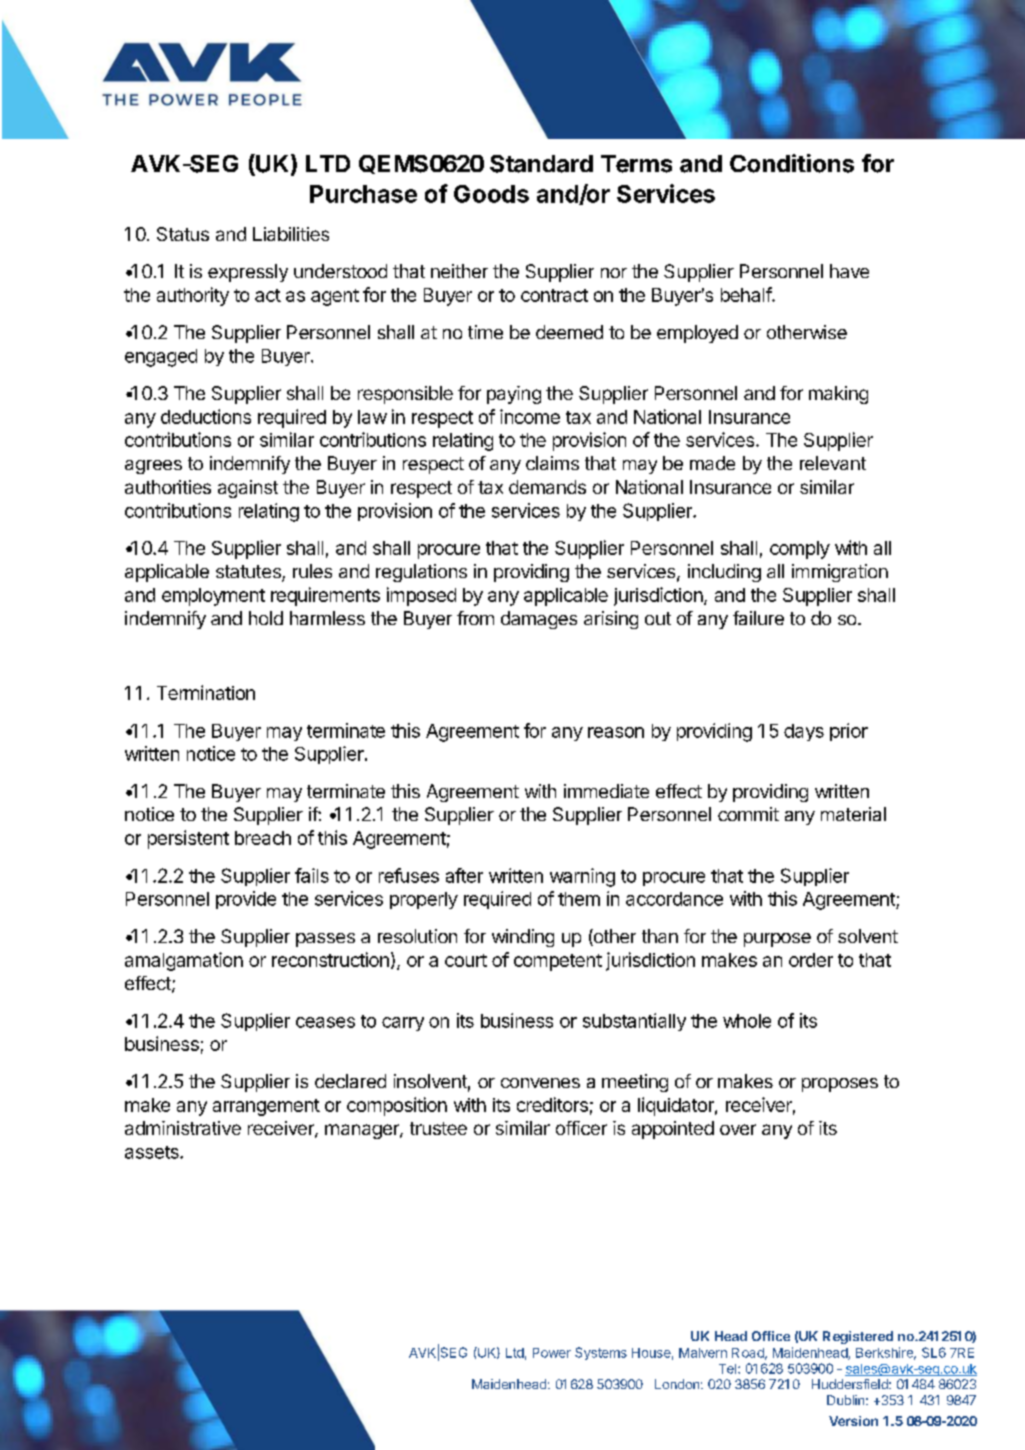  Describe the element at coordinates (206, 416) in the document. I see `deductions` at that location.
